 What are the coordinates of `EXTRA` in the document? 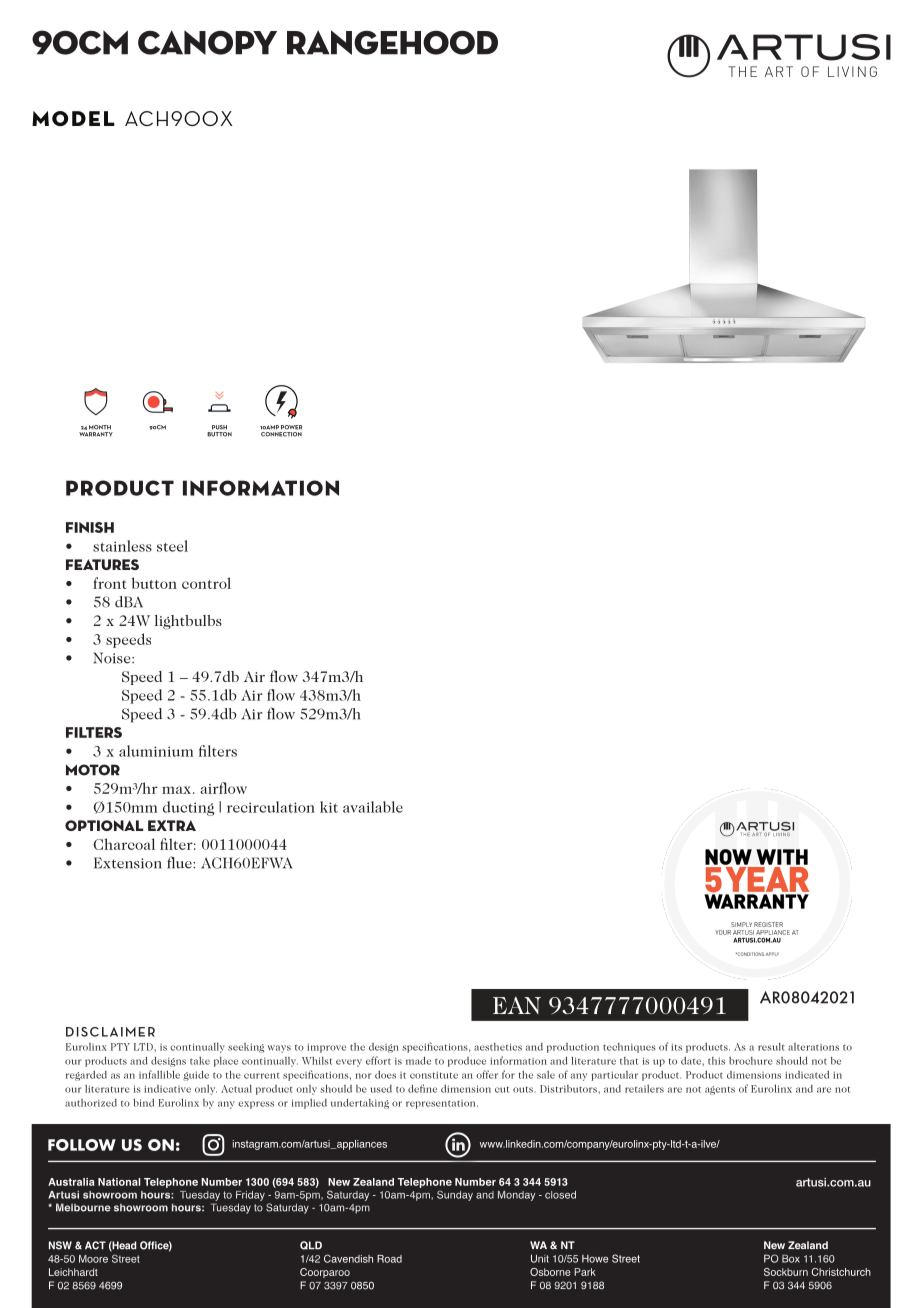 It's located at (172, 825).
